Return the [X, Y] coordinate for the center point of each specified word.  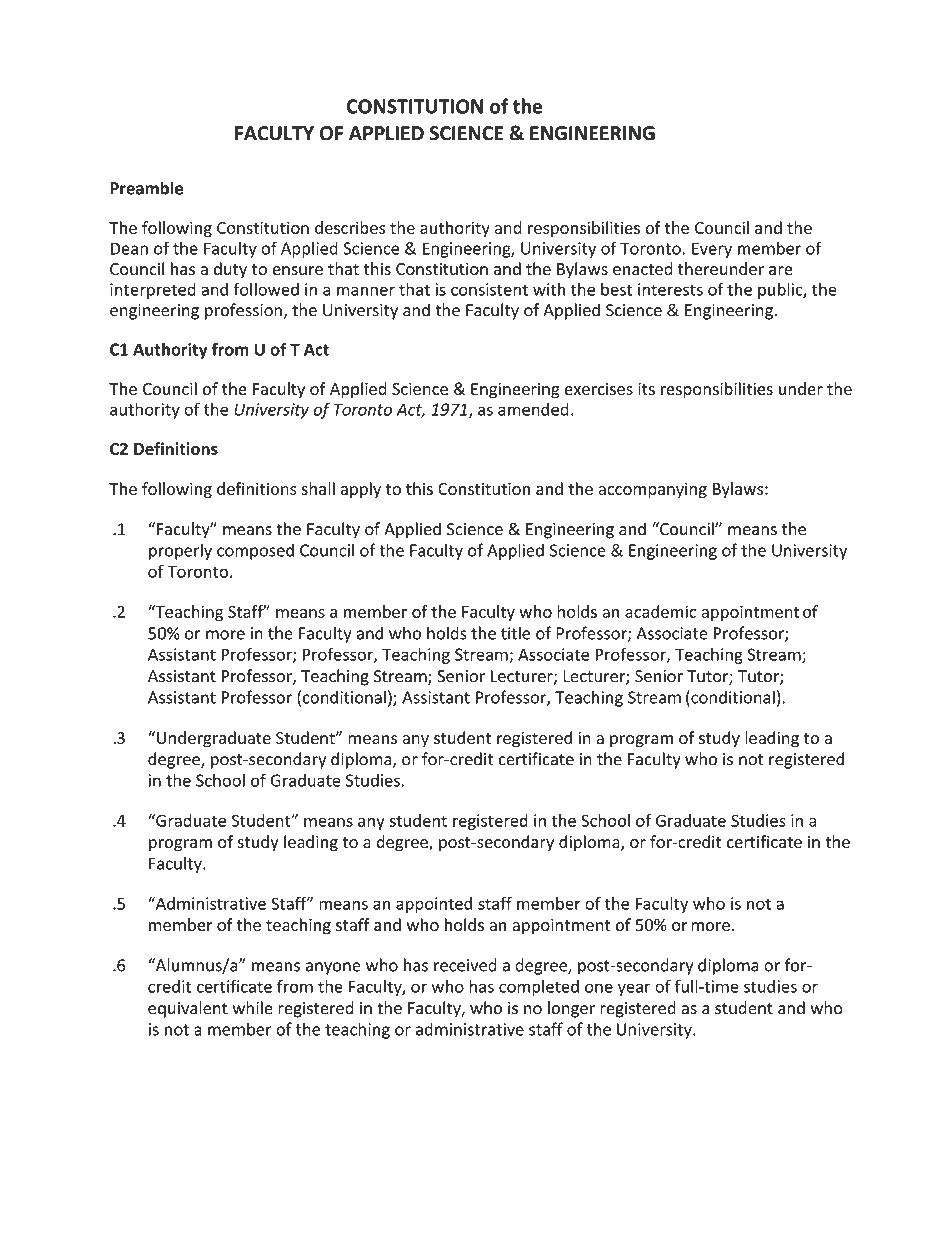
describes [350, 227]
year [634, 989]
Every [712, 250]
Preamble [146, 188]
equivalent [188, 1009]
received [465, 965]
